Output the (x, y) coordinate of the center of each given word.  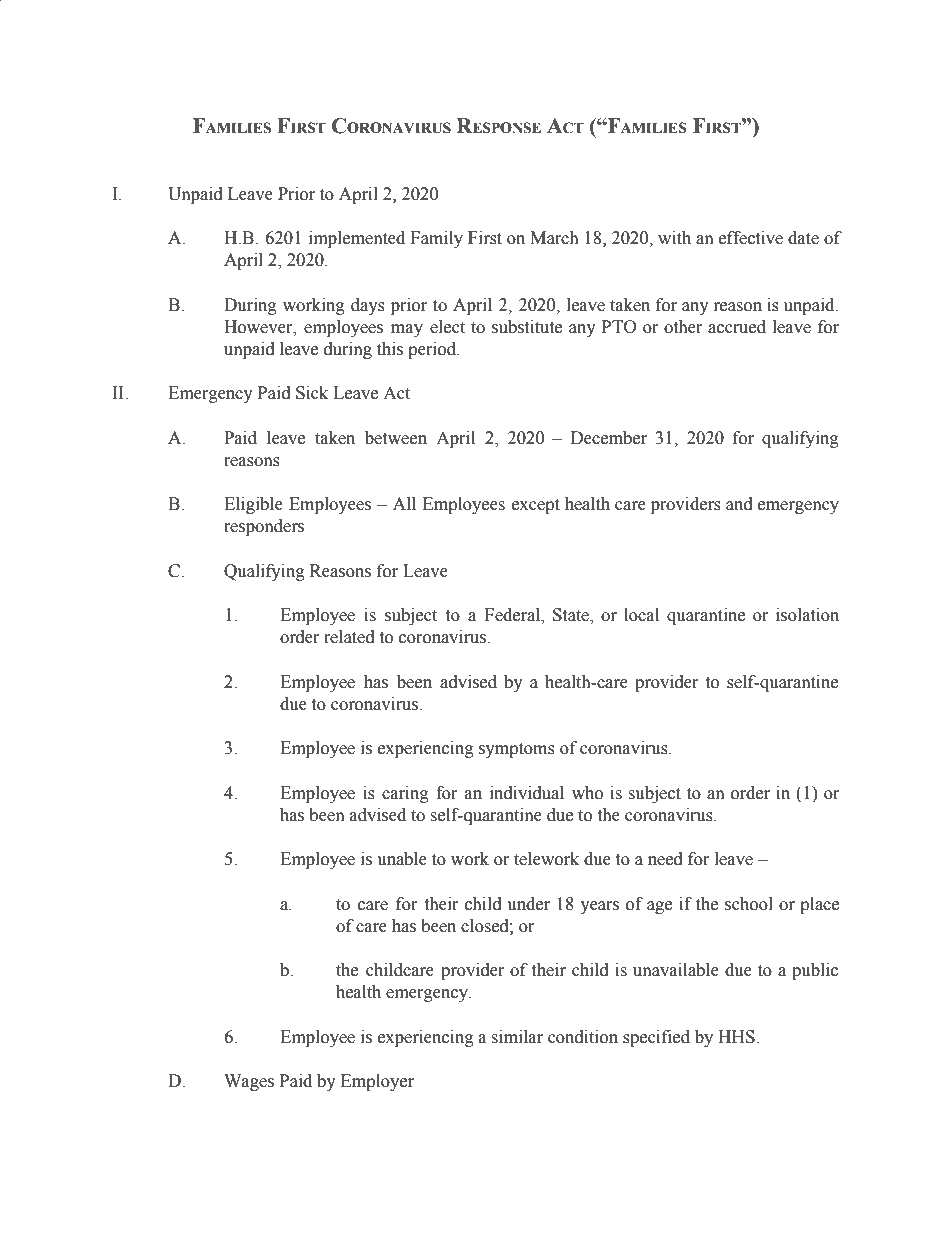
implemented (357, 239)
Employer (377, 1082)
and (739, 504)
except (536, 506)
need (665, 859)
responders (264, 527)
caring (405, 794)
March (554, 238)
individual (527, 793)
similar (517, 1037)
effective (751, 238)
